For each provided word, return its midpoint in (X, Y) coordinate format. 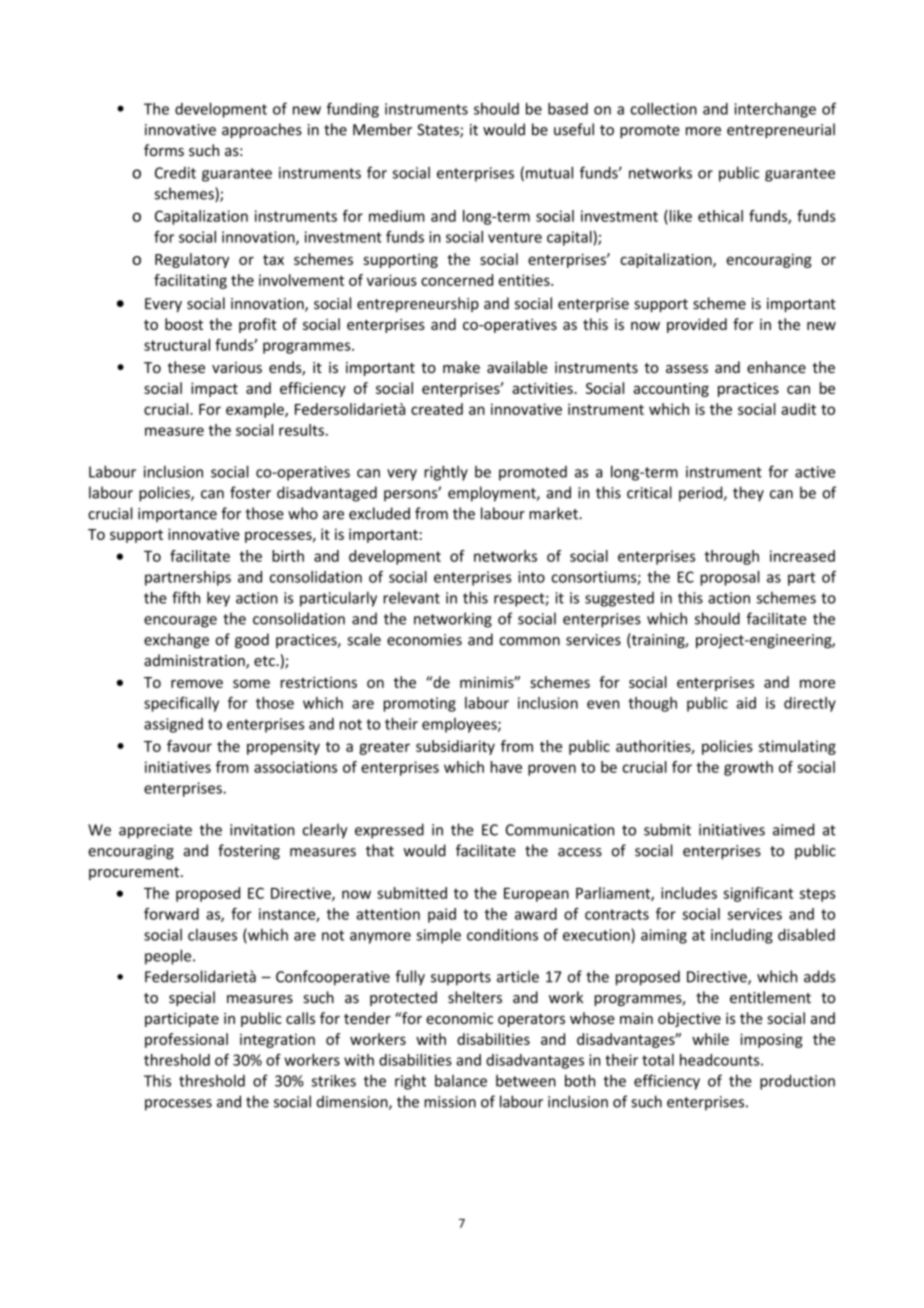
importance (177, 515)
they (748, 494)
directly (810, 704)
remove (197, 683)
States (439, 131)
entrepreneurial (781, 130)
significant (758, 894)
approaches (262, 130)
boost (184, 324)
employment (493, 494)
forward (171, 914)
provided (697, 325)
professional (186, 1040)
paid (442, 915)
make (461, 367)
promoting (420, 704)
